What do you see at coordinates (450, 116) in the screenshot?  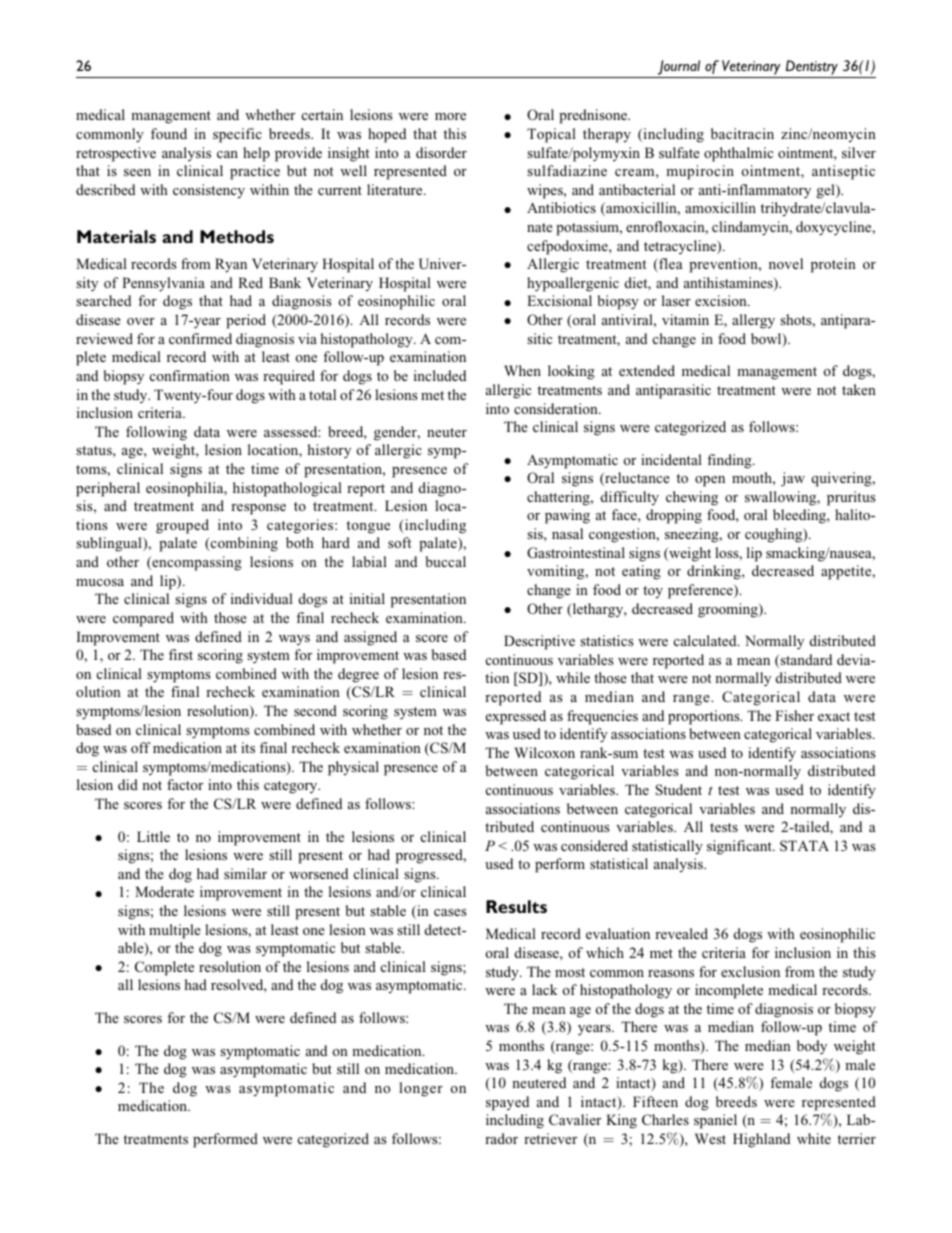 I see `more` at bounding box center [450, 116].
